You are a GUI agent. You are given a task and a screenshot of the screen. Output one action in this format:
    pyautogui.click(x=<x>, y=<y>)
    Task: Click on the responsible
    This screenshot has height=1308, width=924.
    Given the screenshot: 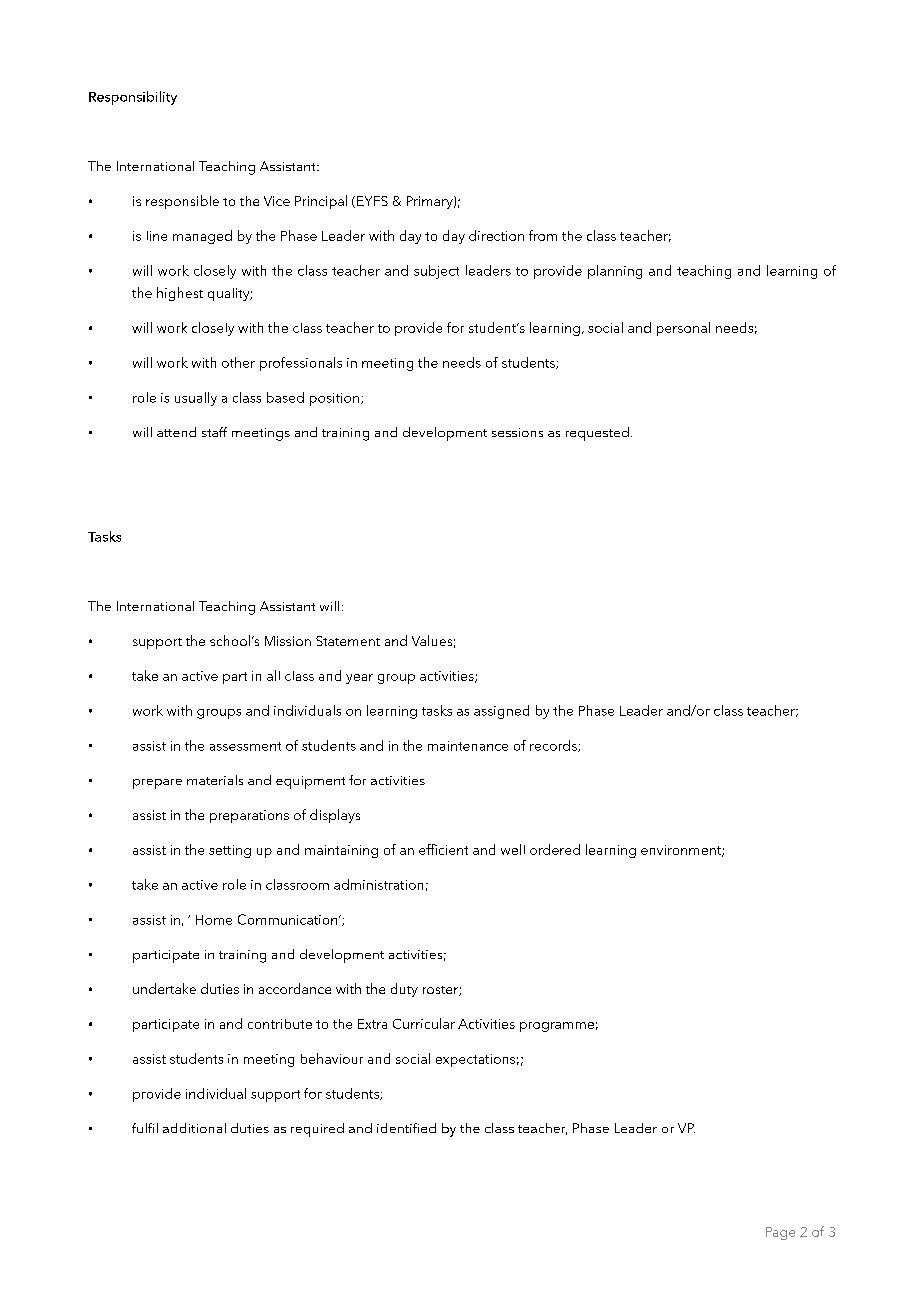 What is the action you would take?
    pyautogui.click(x=182, y=202)
